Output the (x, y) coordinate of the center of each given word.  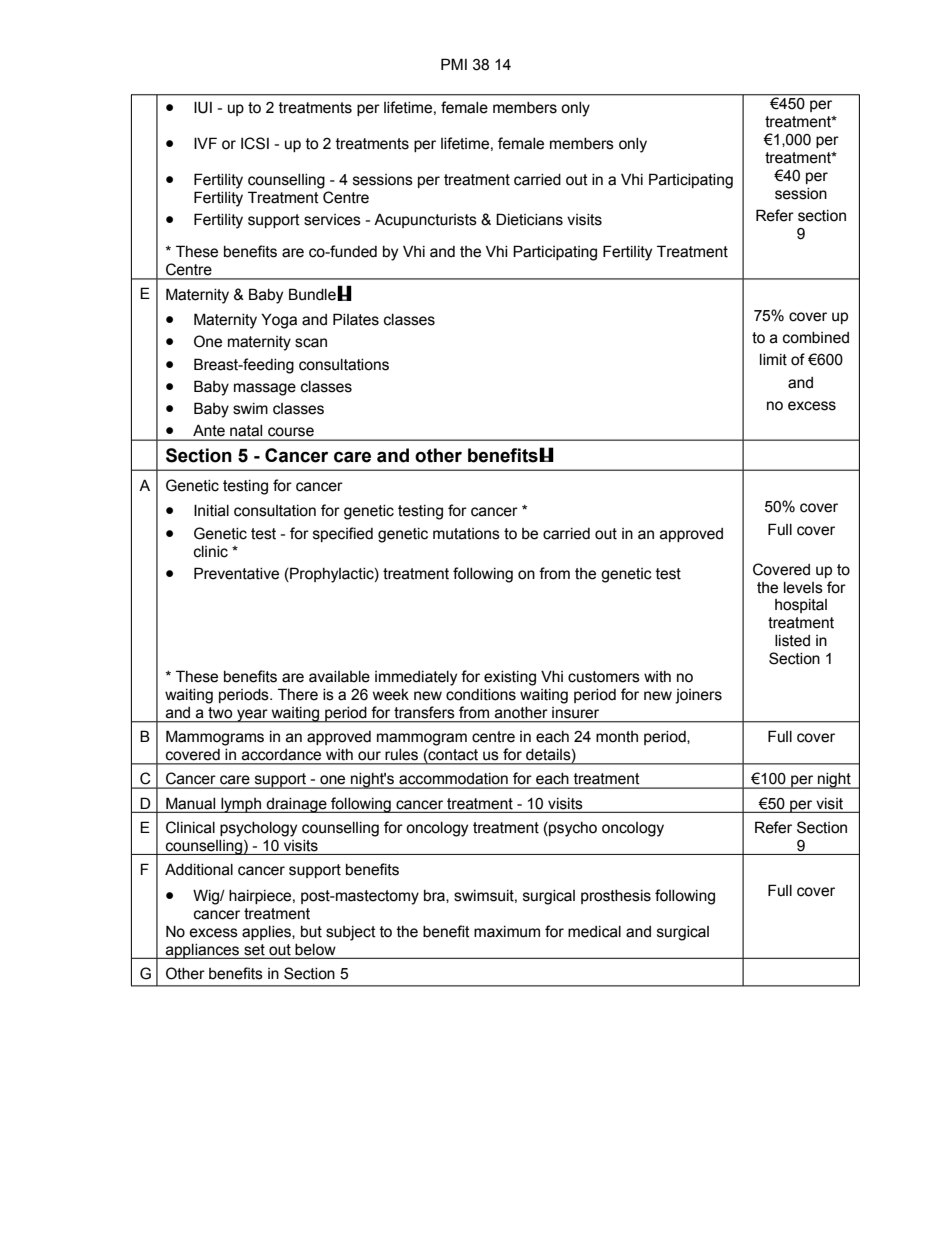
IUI (203, 107)
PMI (454, 64)
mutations (466, 534)
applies (267, 933)
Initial (211, 510)
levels (803, 588)
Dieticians (529, 219)
